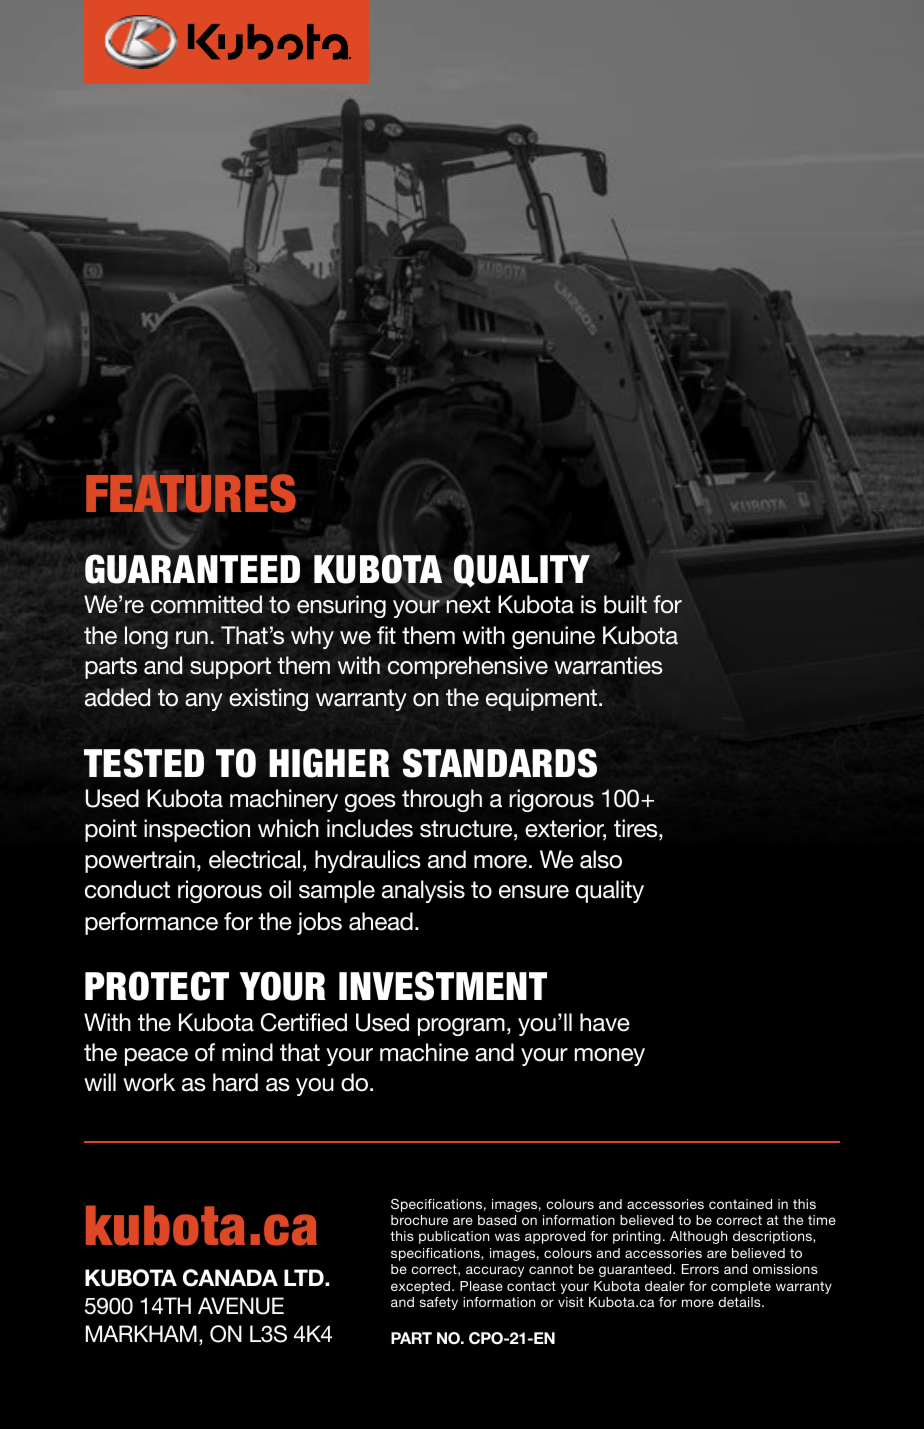 This image has height=1429, width=924. Describe the element at coordinates (468, 667) in the image. I see `comprehensive` at that location.
